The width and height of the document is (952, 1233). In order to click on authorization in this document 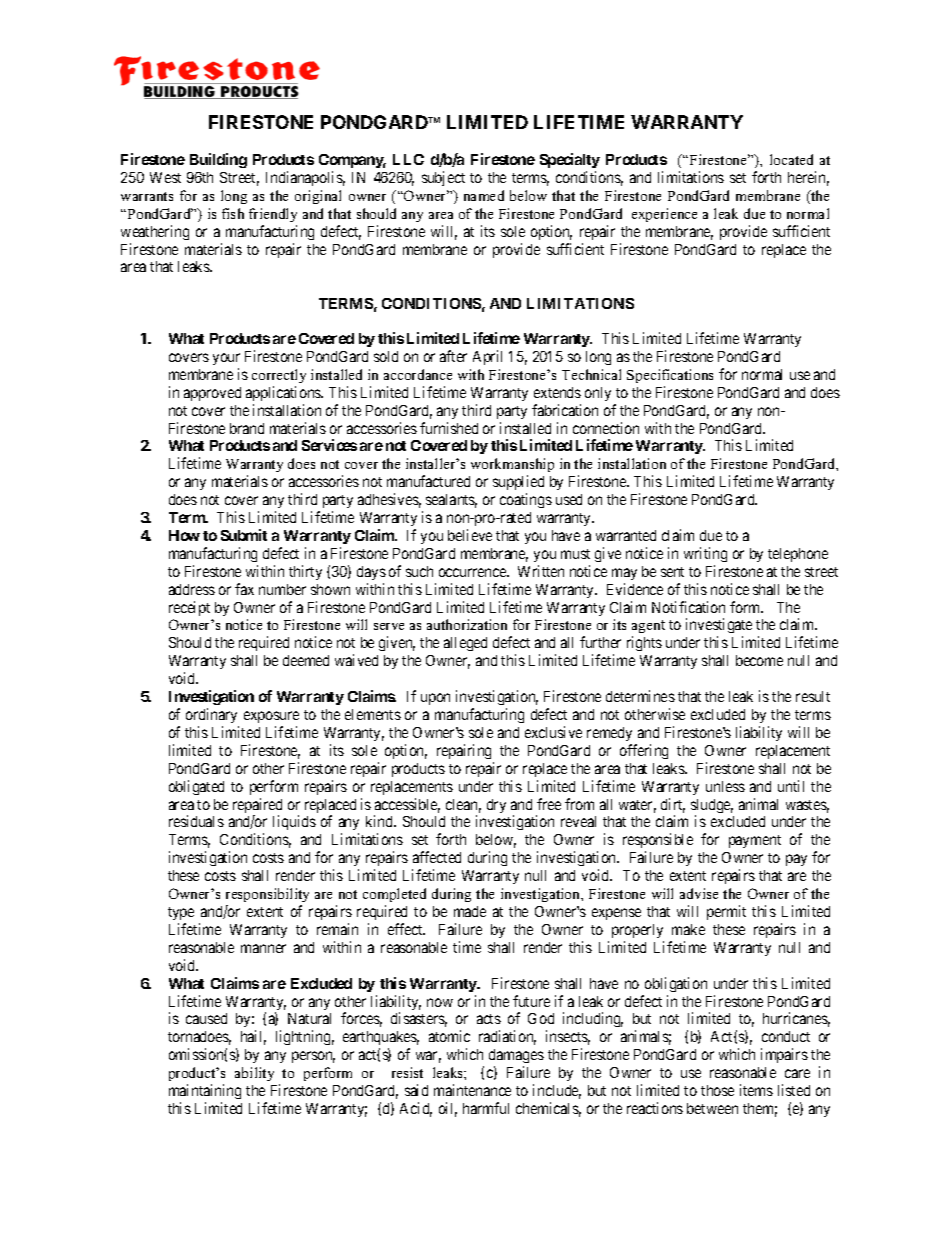, I will do `click(467, 624)`.
